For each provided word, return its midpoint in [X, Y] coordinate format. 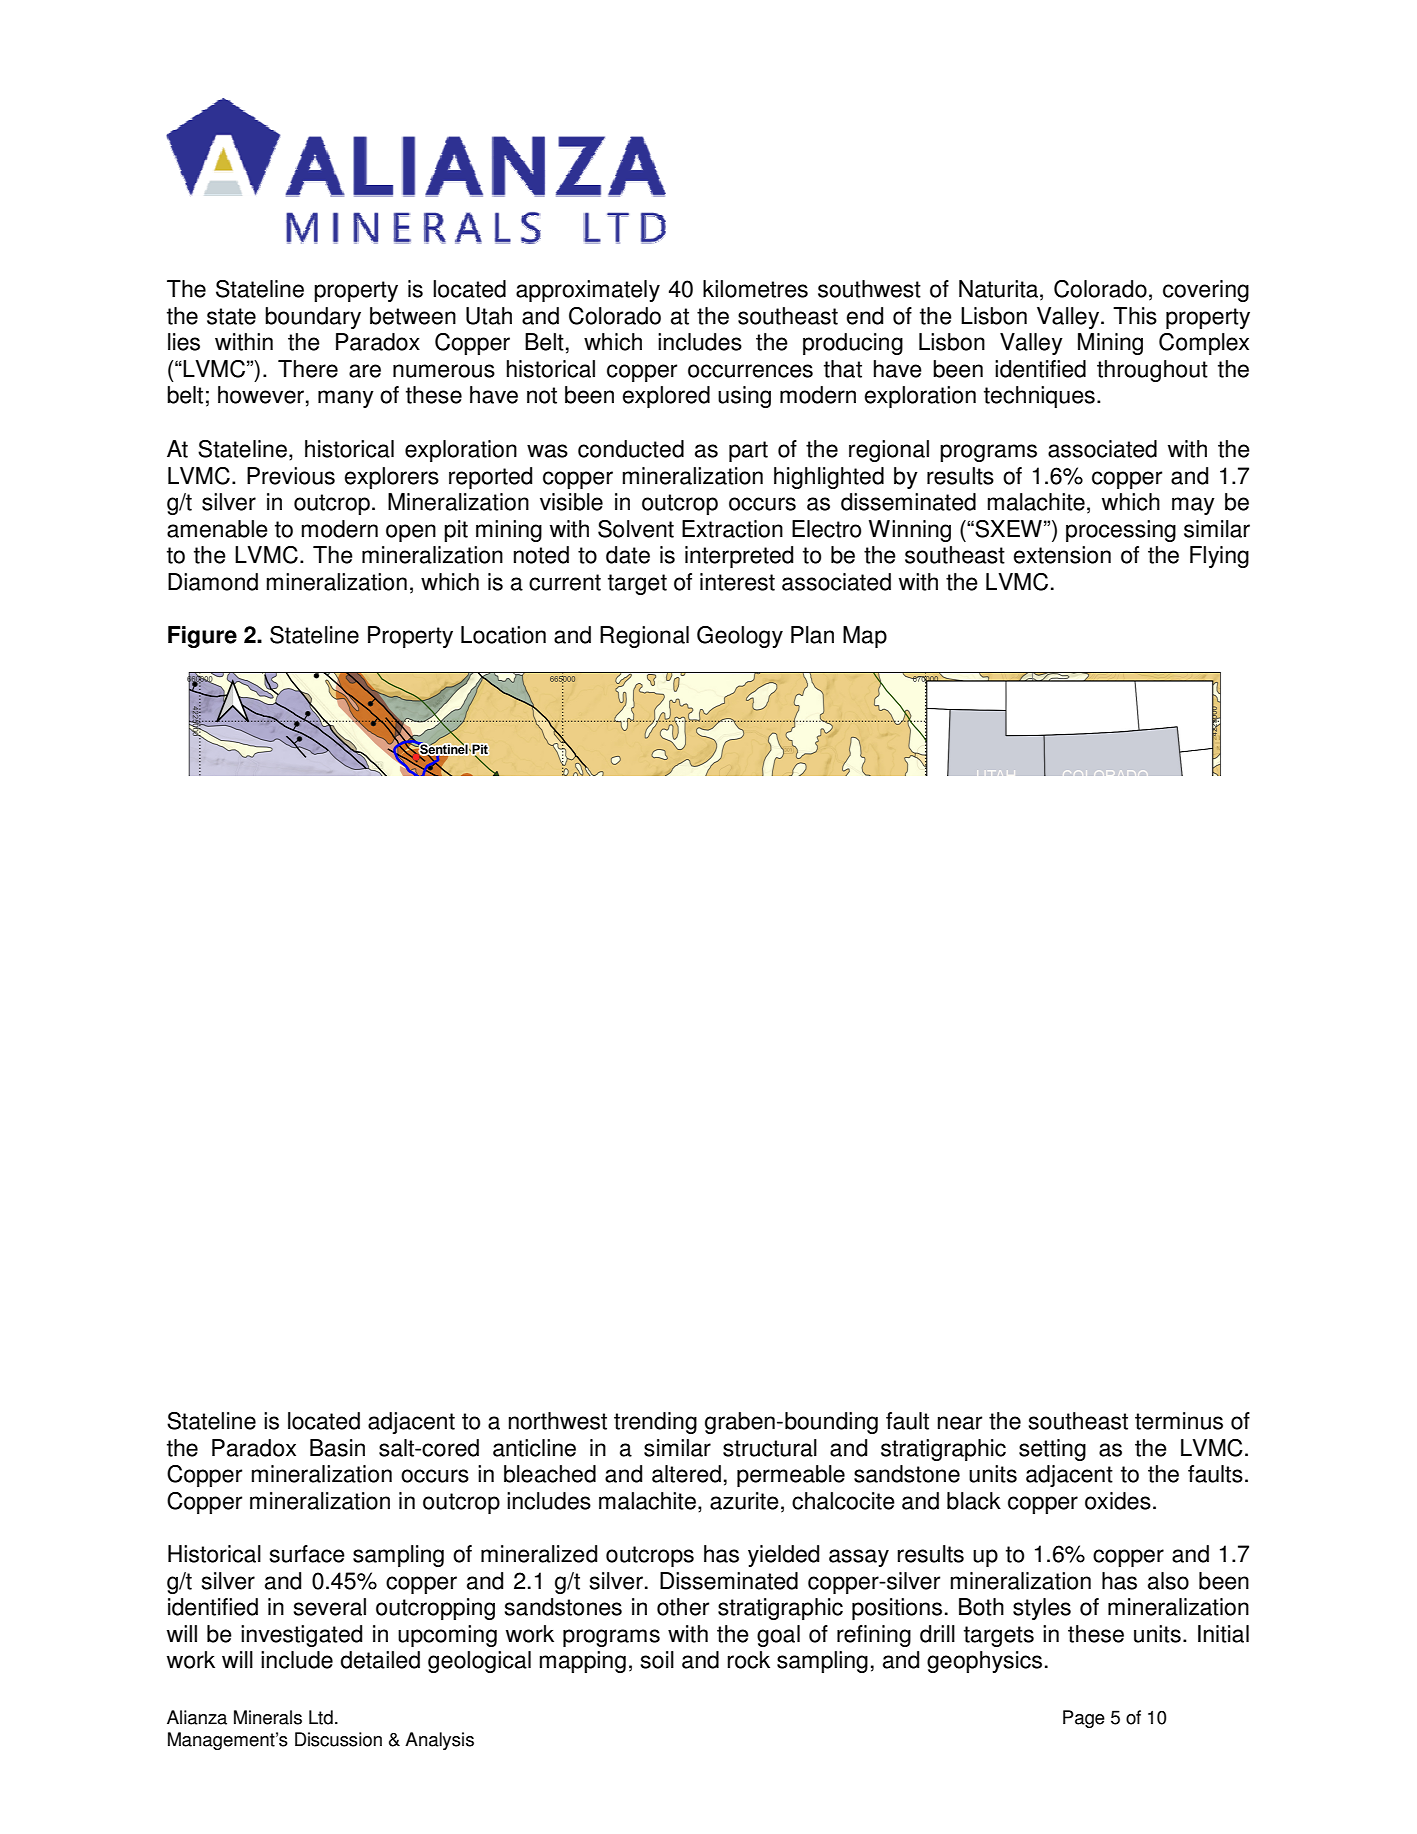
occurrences [750, 371]
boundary [313, 318]
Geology [740, 637]
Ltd [321, 1717]
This [1135, 316]
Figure [202, 637]
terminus [1179, 1421]
